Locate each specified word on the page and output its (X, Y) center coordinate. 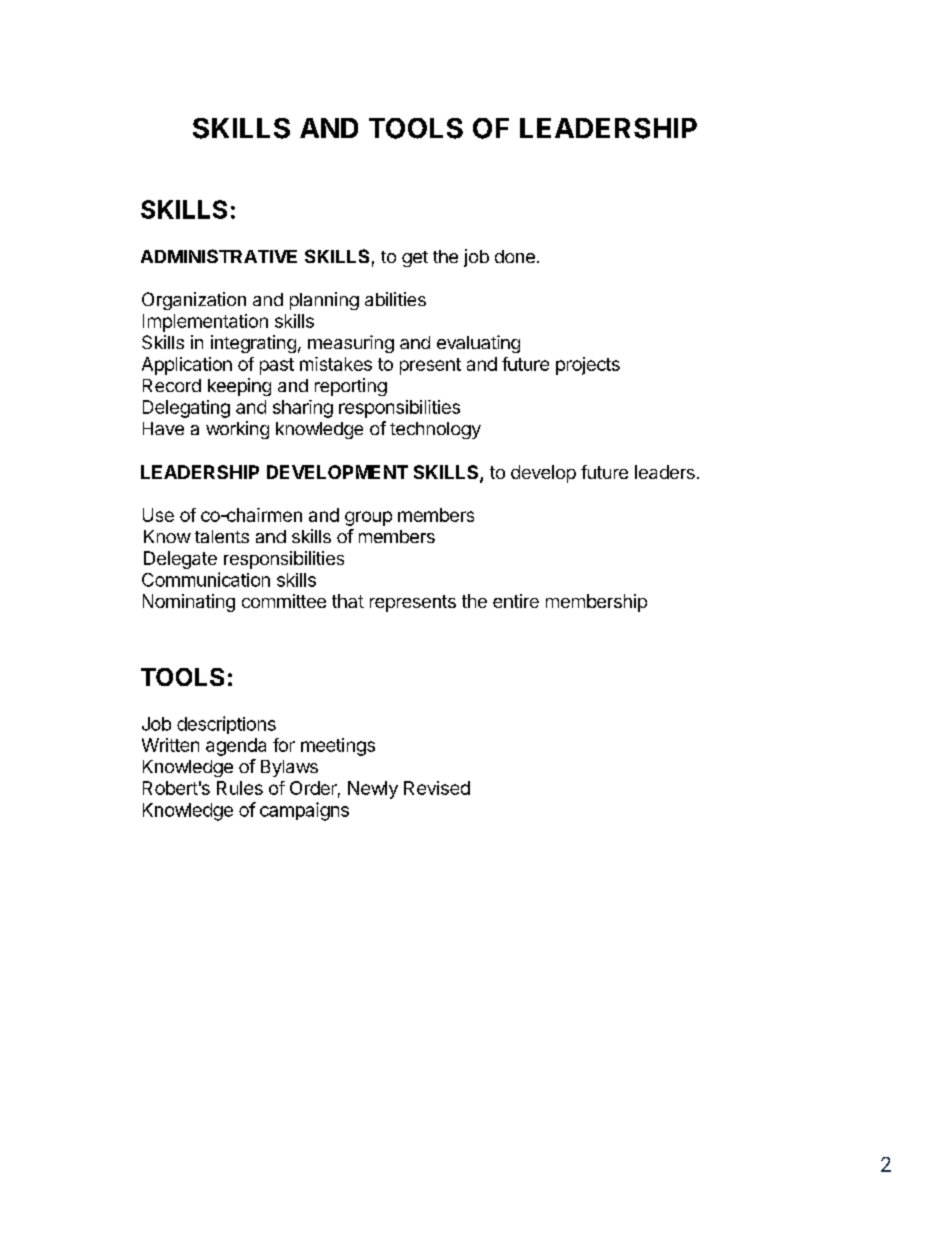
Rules (240, 788)
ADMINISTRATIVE (219, 256)
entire (516, 601)
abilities (395, 299)
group (368, 518)
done (515, 256)
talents (222, 536)
